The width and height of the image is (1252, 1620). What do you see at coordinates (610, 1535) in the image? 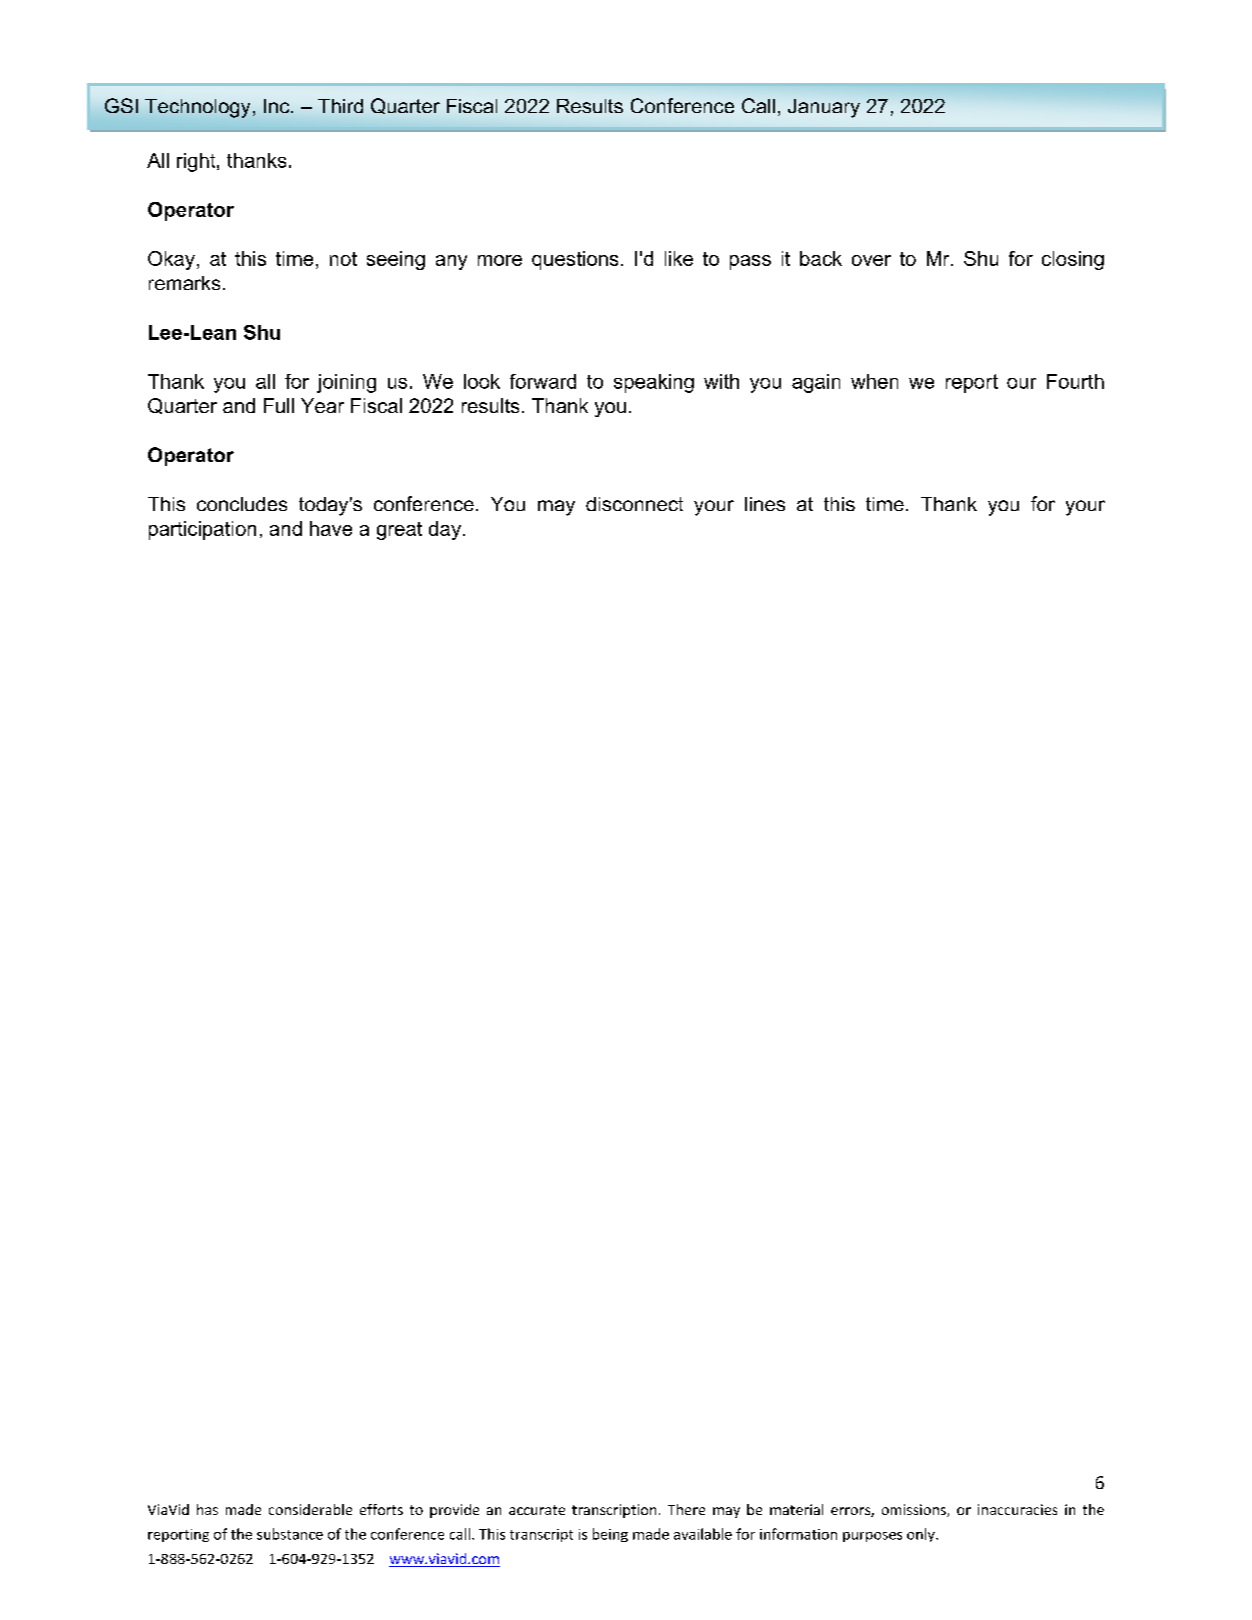
I see `being` at bounding box center [610, 1535].
